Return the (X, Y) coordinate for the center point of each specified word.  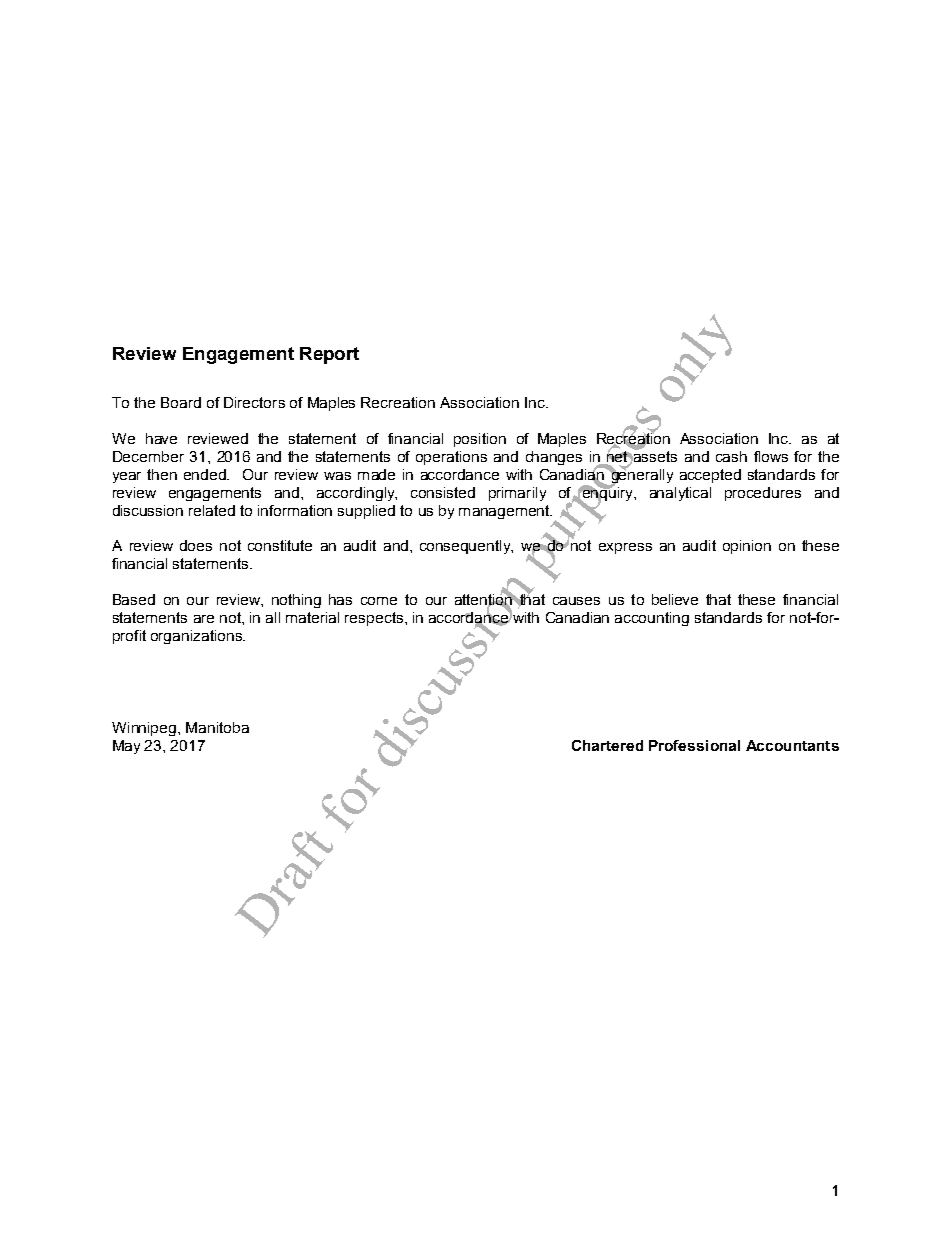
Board (181, 402)
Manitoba (217, 727)
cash (731, 456)
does (196, 545)
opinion (747, 547)
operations (451, 458)
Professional (694, 745)
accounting (652, 619)
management (505, 512)
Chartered (607, 745)
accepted (710, 476)
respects (374, 619)
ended (206, 474)
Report (329, 355)
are (204, 619)
